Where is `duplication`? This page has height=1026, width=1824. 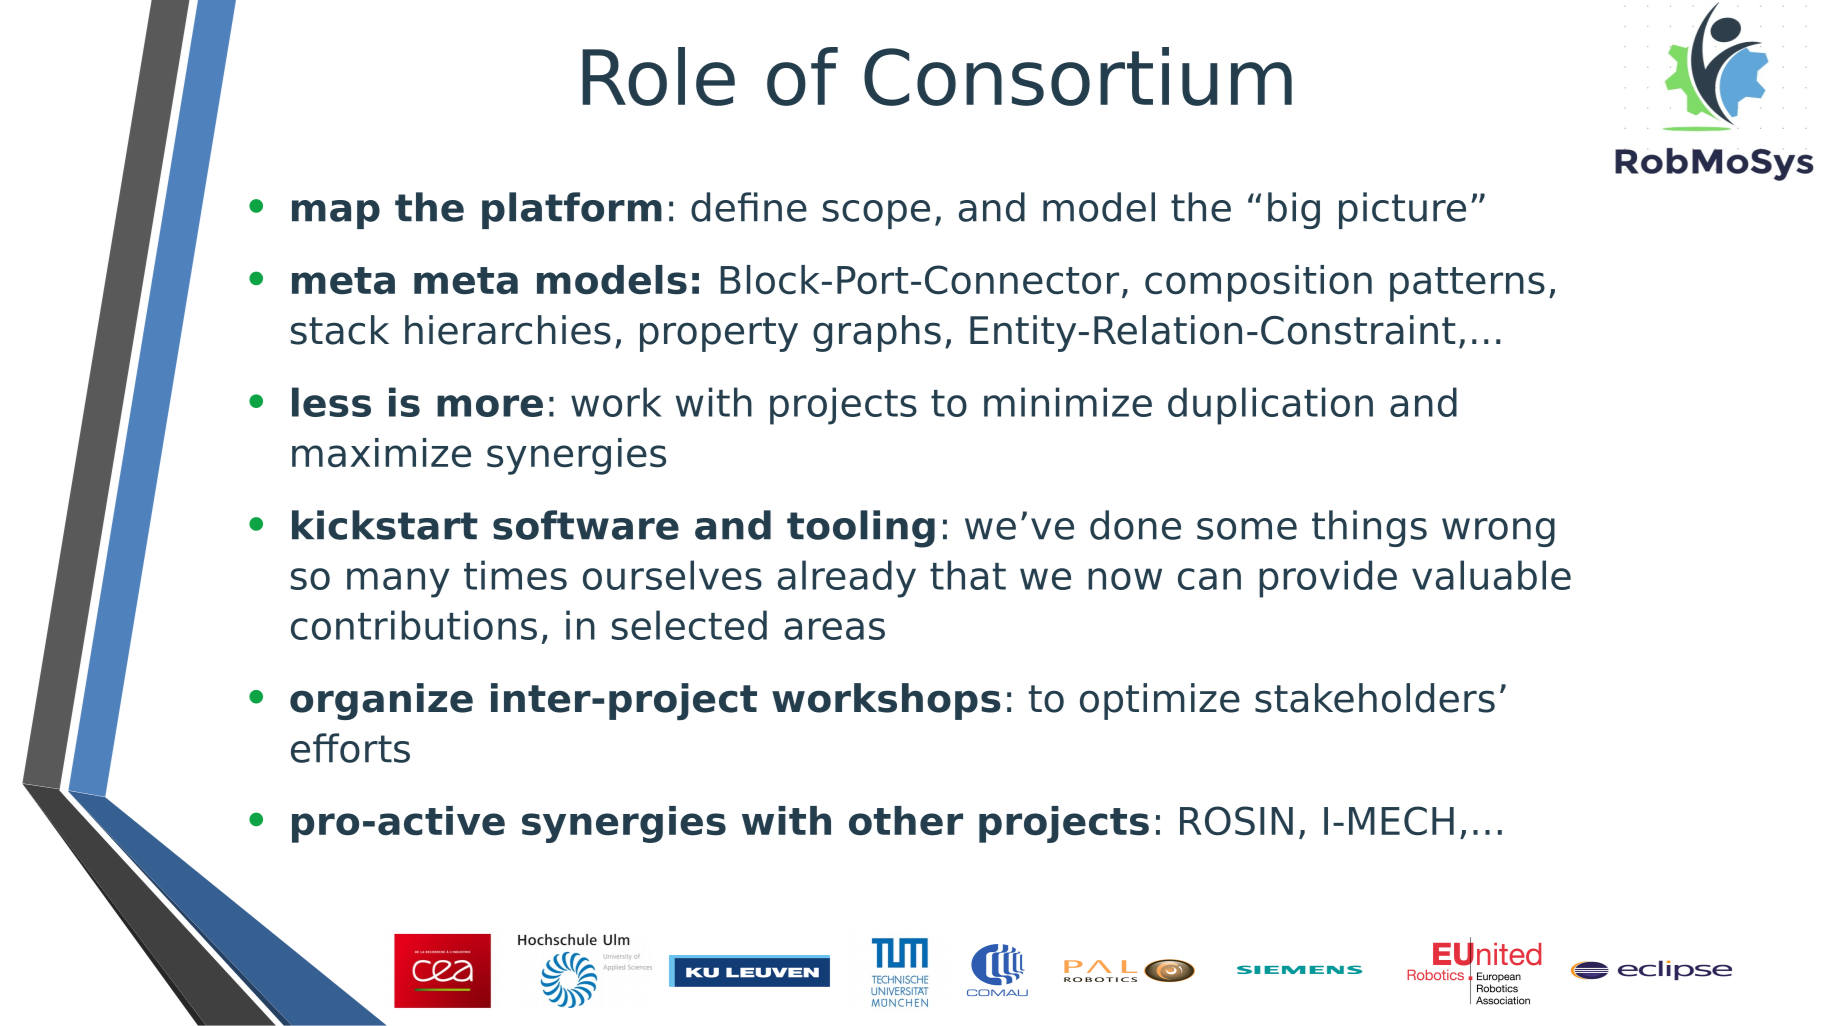 duplication is located at coordinates (1270, 406).
